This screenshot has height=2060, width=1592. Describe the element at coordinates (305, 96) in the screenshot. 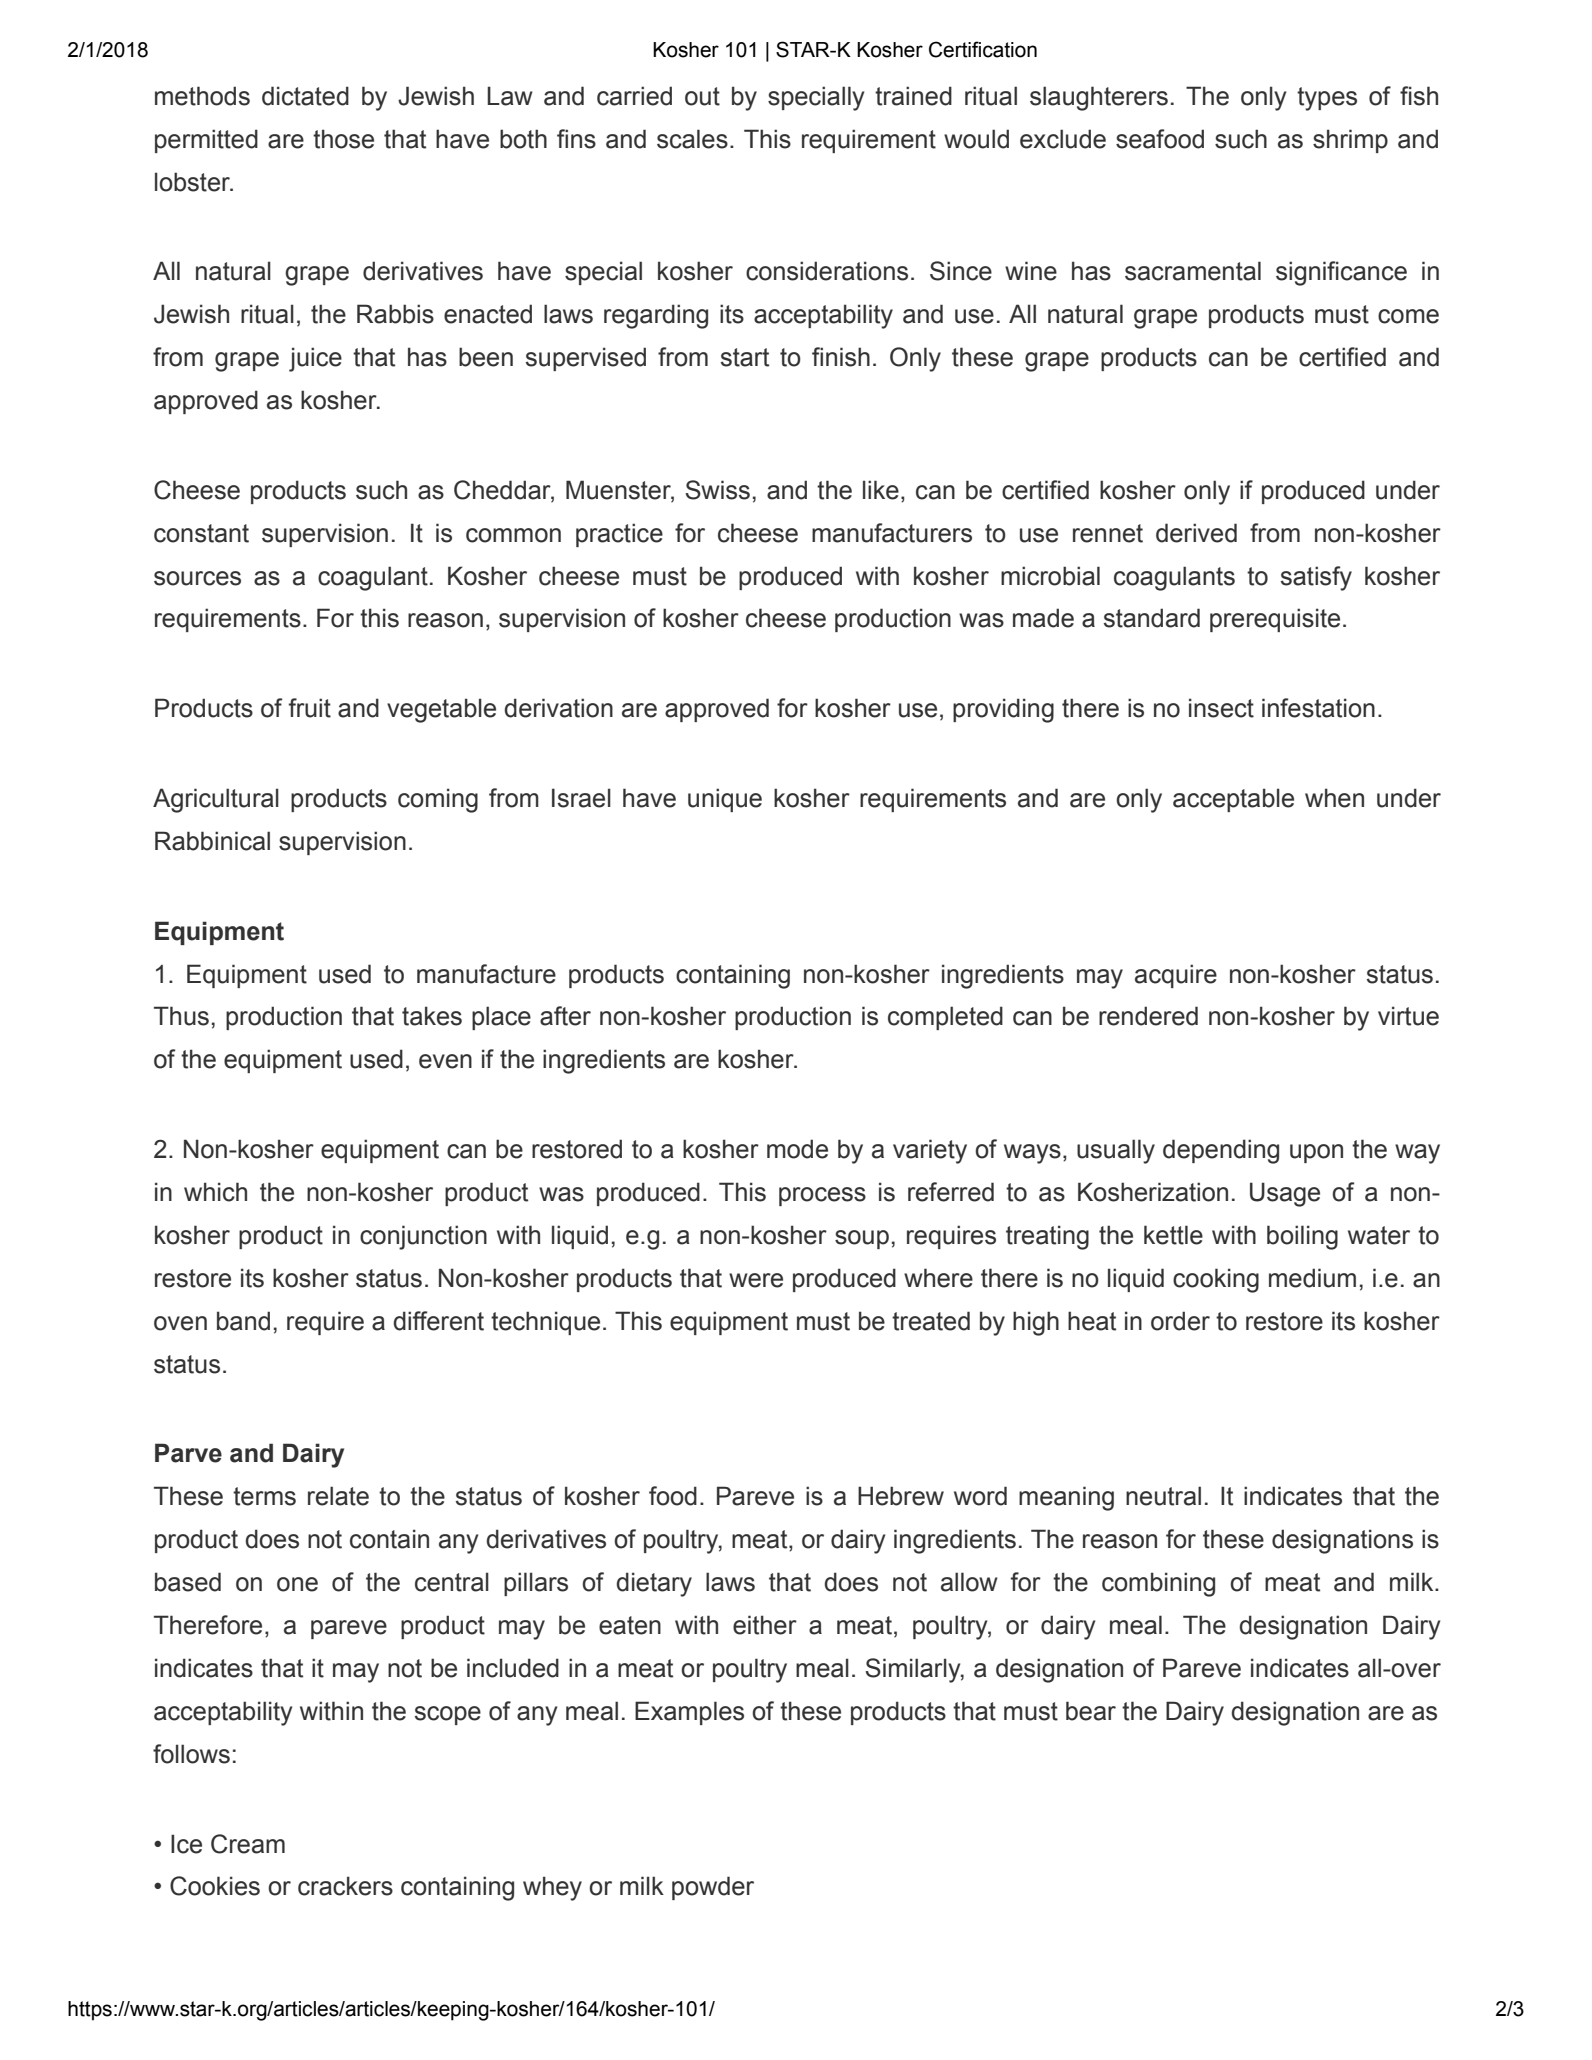

I see `dictated` at that location.
